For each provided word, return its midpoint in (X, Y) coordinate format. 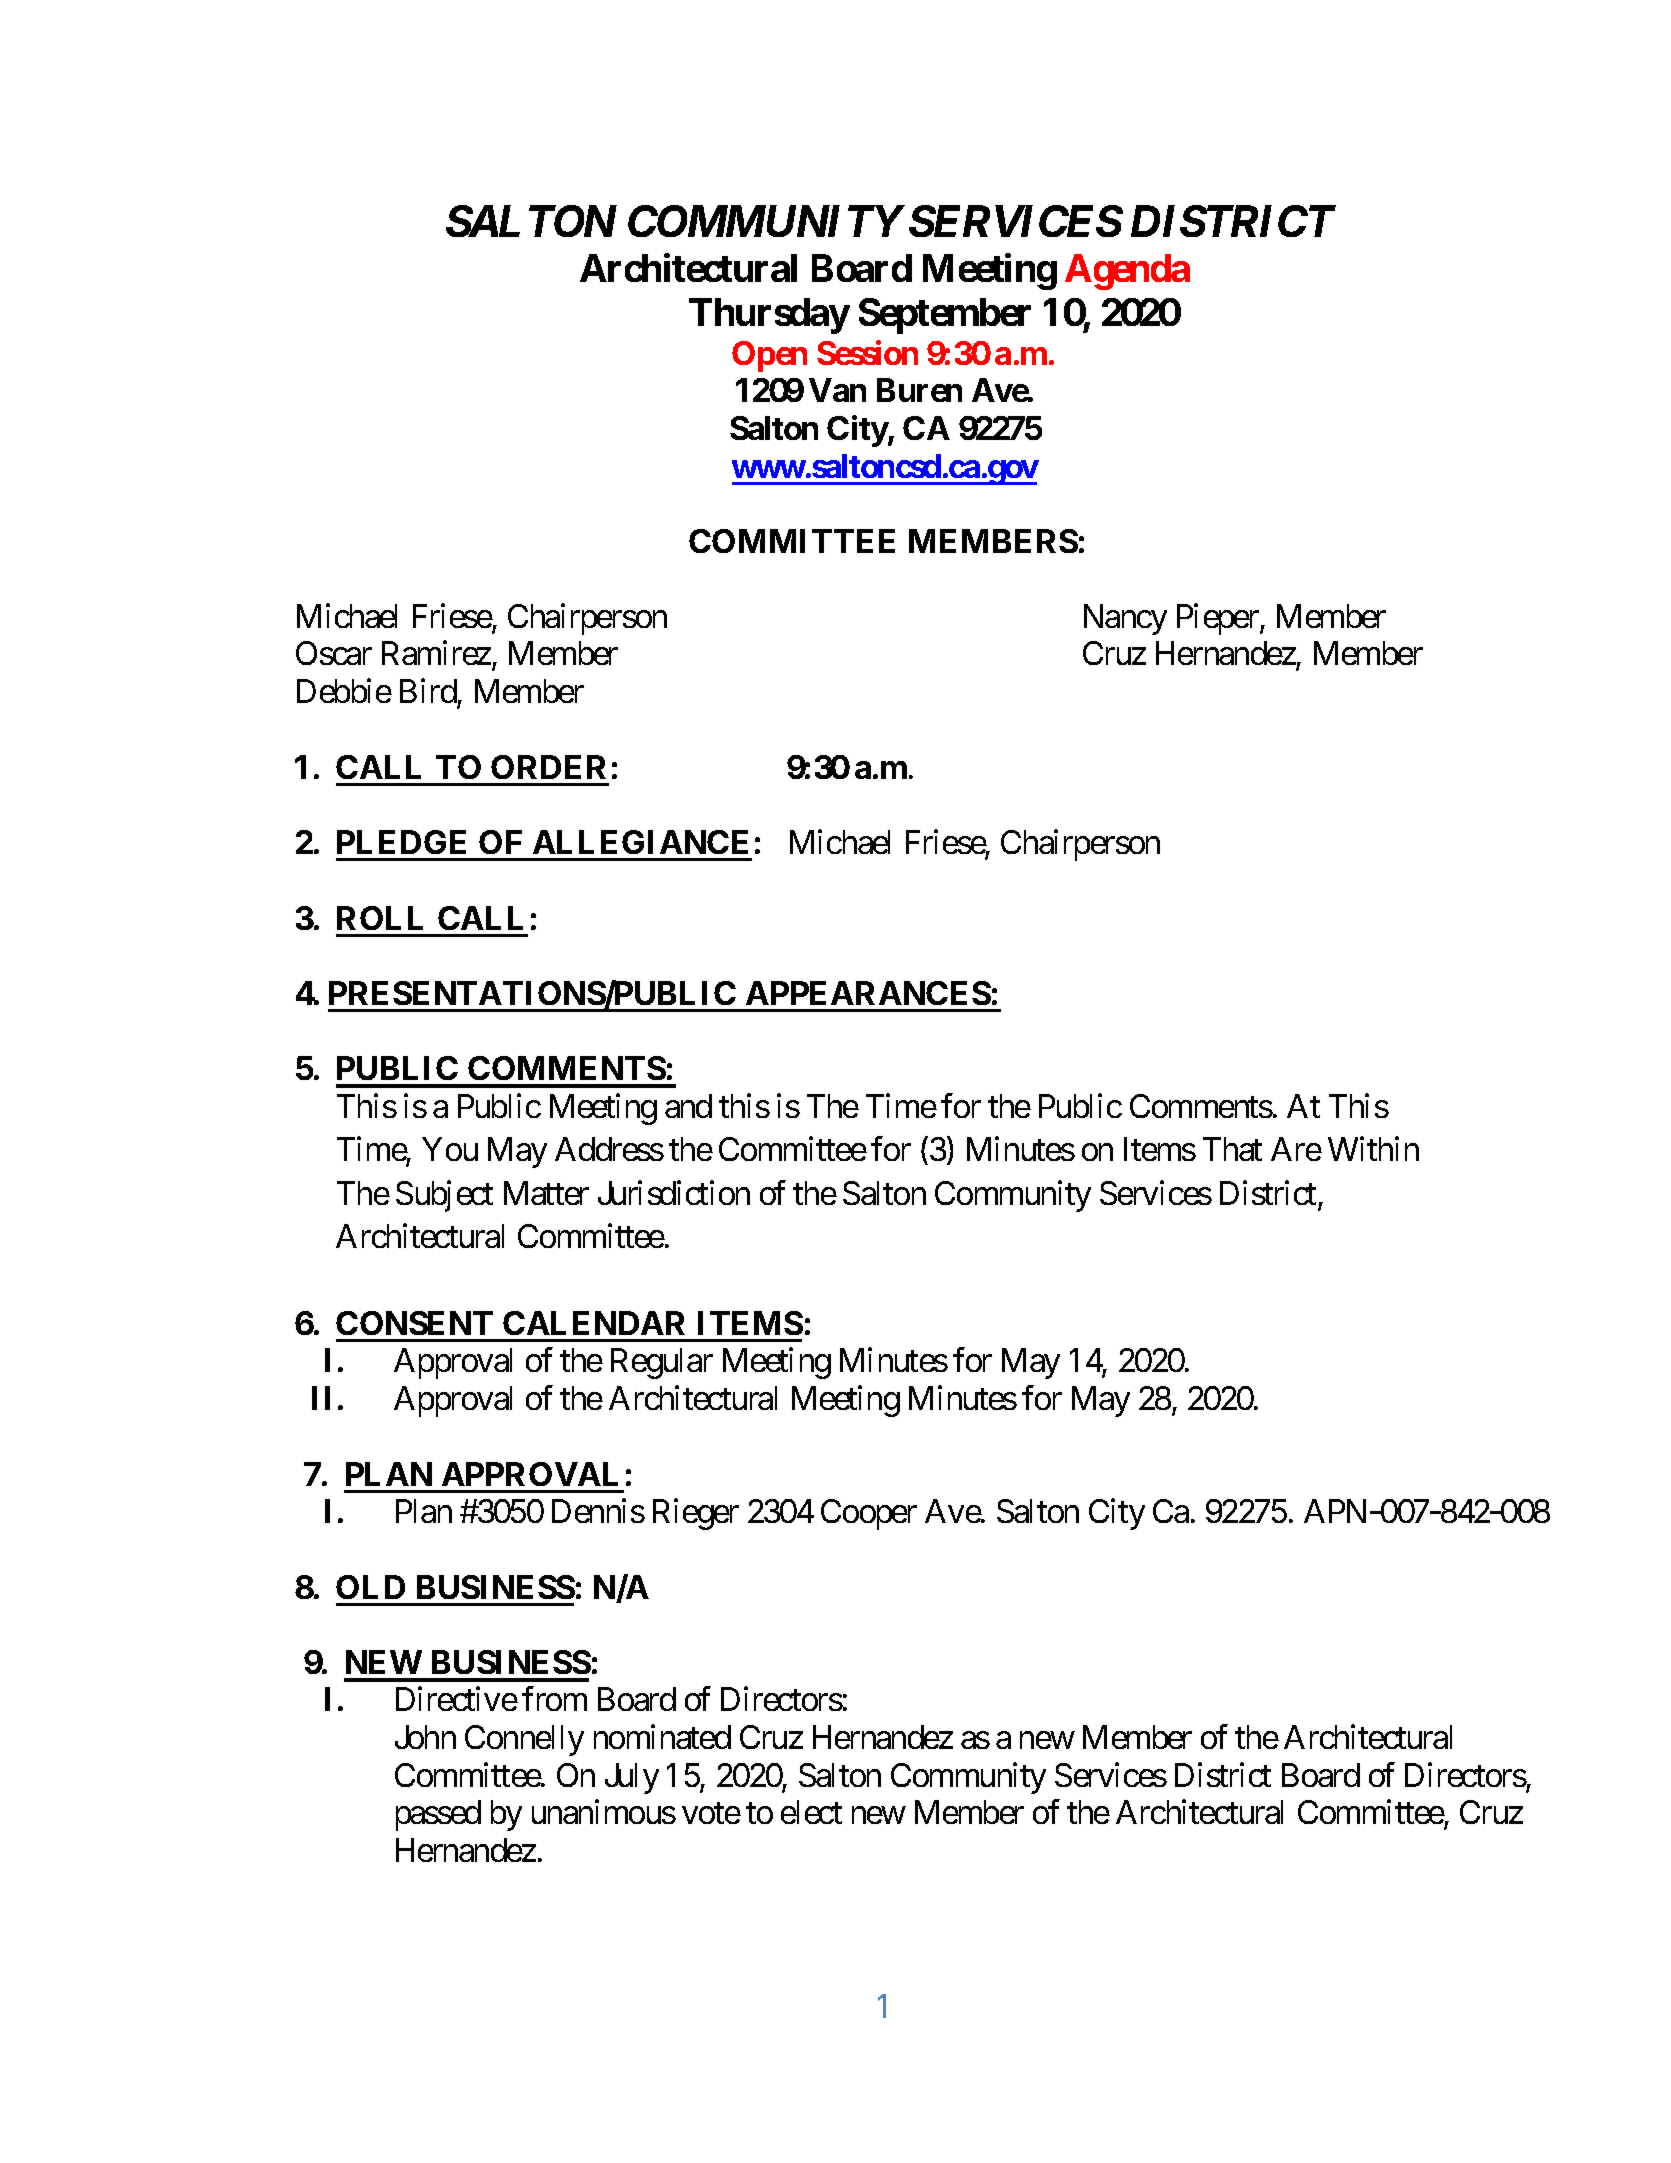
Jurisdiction (674, 1192)
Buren (919, 390)
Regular (662, 1363)
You (450, 1149)
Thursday (769, 316)
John (425, 1737)
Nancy (1125, 619)
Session (867, 352)
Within (1373, 1149)
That (1232, 1149)
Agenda (1127, 272)
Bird (428, 691)
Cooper (869, 1514)
